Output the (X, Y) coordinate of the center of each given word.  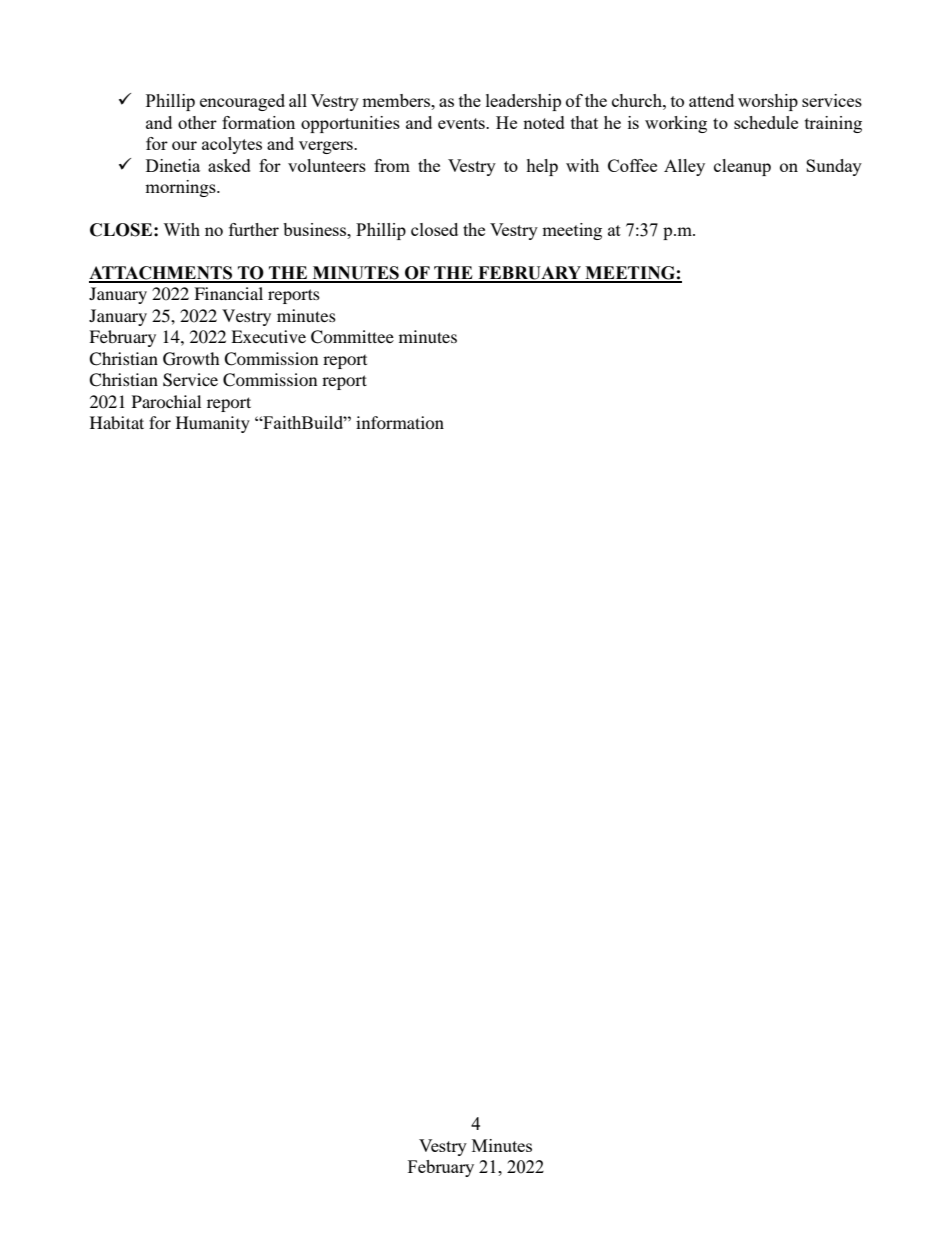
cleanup (742, 167)
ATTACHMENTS (162, 274)
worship (768, 102)
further (254, 229)
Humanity (213, 424)
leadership (523, 102)
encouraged (242, 102)
